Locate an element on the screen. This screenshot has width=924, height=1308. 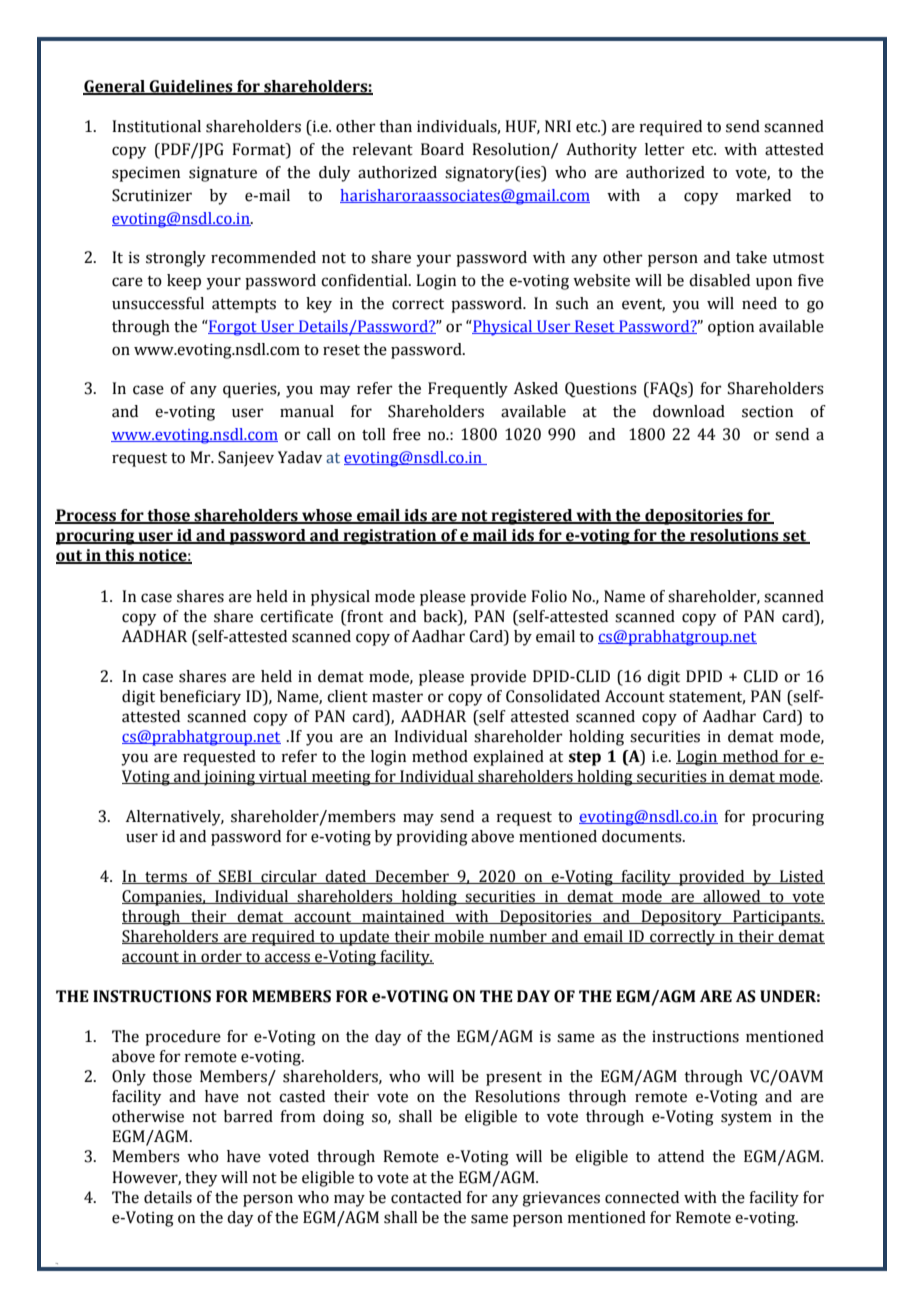
Sanjeev is located at coordinates (246, 459).
